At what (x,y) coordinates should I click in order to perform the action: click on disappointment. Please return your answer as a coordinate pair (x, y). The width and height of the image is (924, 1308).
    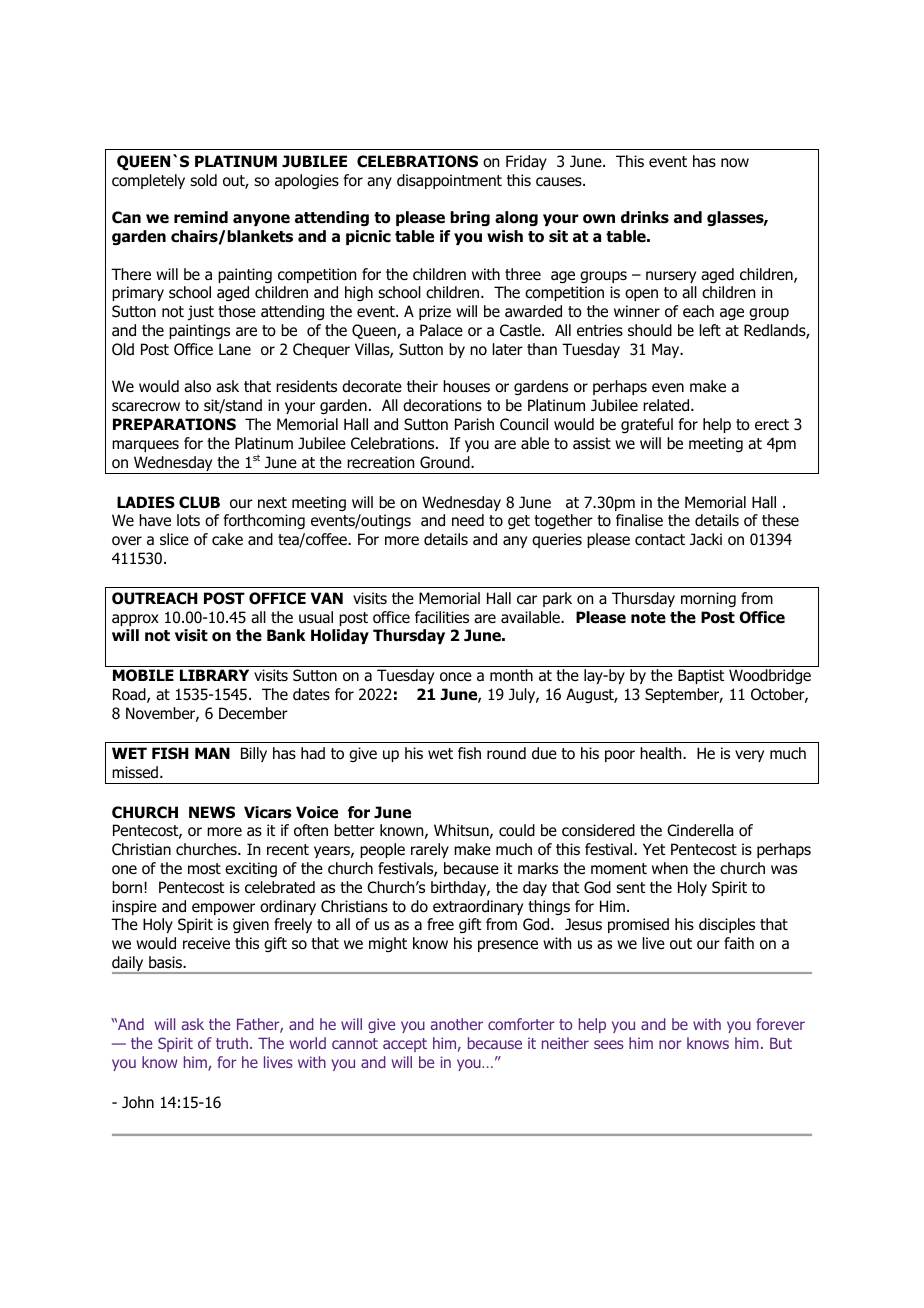
    Looking at the image, I should click on (449, 181).
